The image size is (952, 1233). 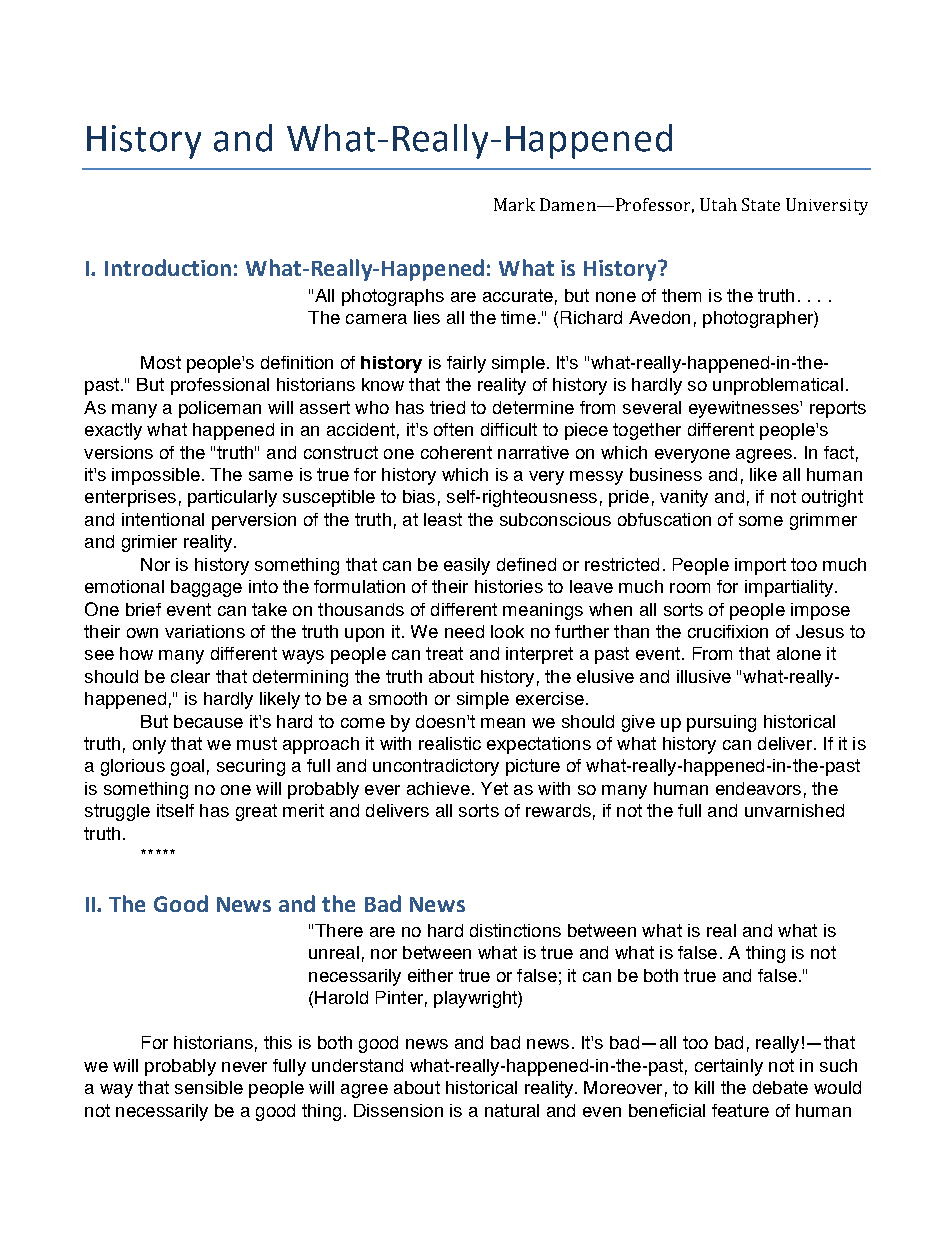 I want to click on great, so click(x=256, y=812).
